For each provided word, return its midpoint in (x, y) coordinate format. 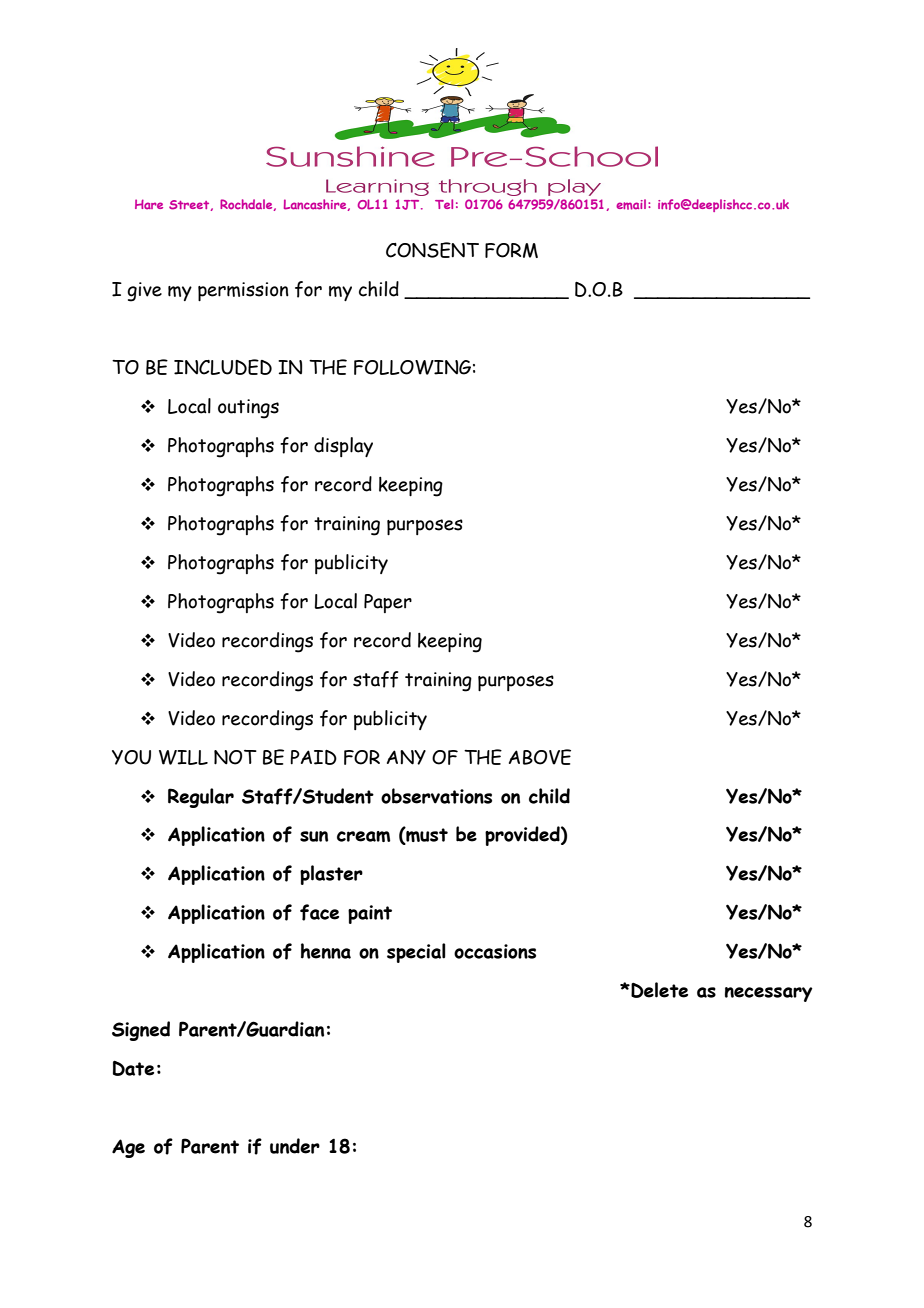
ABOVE (540, 757)
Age (128, 1148)
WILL (183, 757)
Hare (149, 204)
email (631, 204)
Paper (388, 603)
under (295, 1146)
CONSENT (432, 250)
